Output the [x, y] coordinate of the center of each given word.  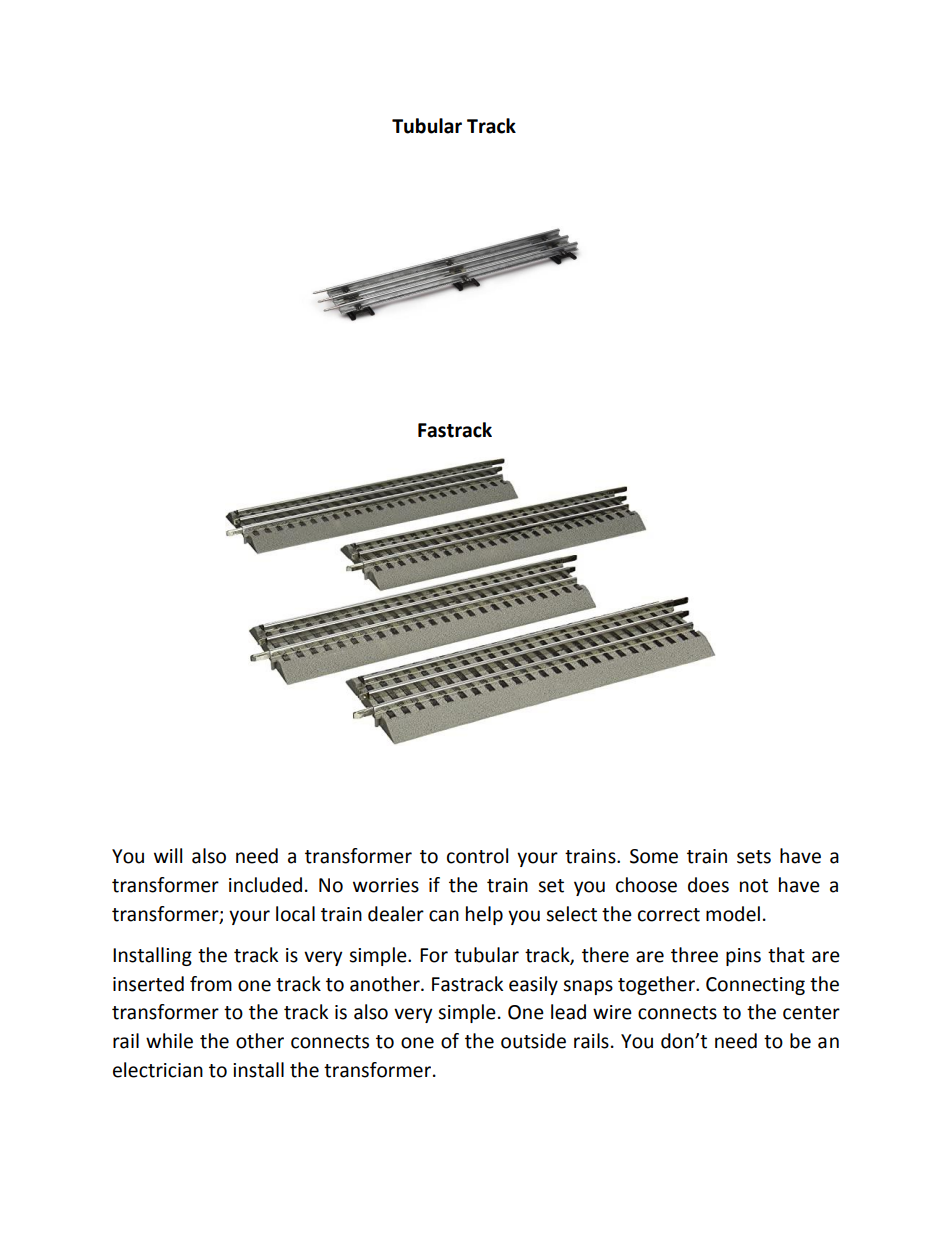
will [168, 855]
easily [533, 985]
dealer [396, 914]
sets [754, 857]
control [477, 856]
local [295, 914]
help [484, 915]
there [605, 955]
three [694, 955]
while [169, 1041]
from [211, 984]
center [811, 1013]
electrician [158, 1070]
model [733, 914]
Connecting [755, 986]
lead [568, 1012]
